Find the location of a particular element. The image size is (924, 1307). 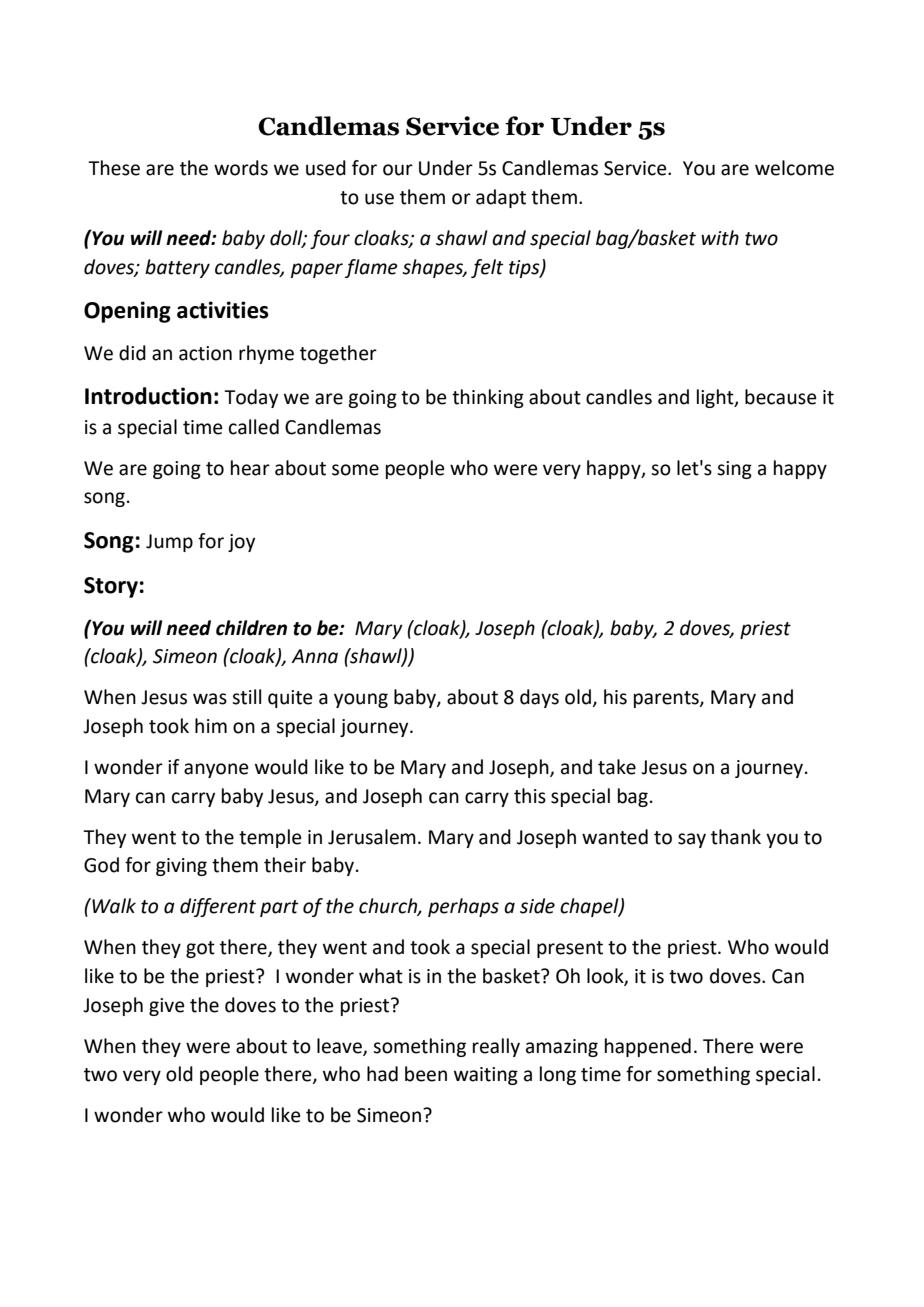

adapt is located at coordinates (501, 198).
